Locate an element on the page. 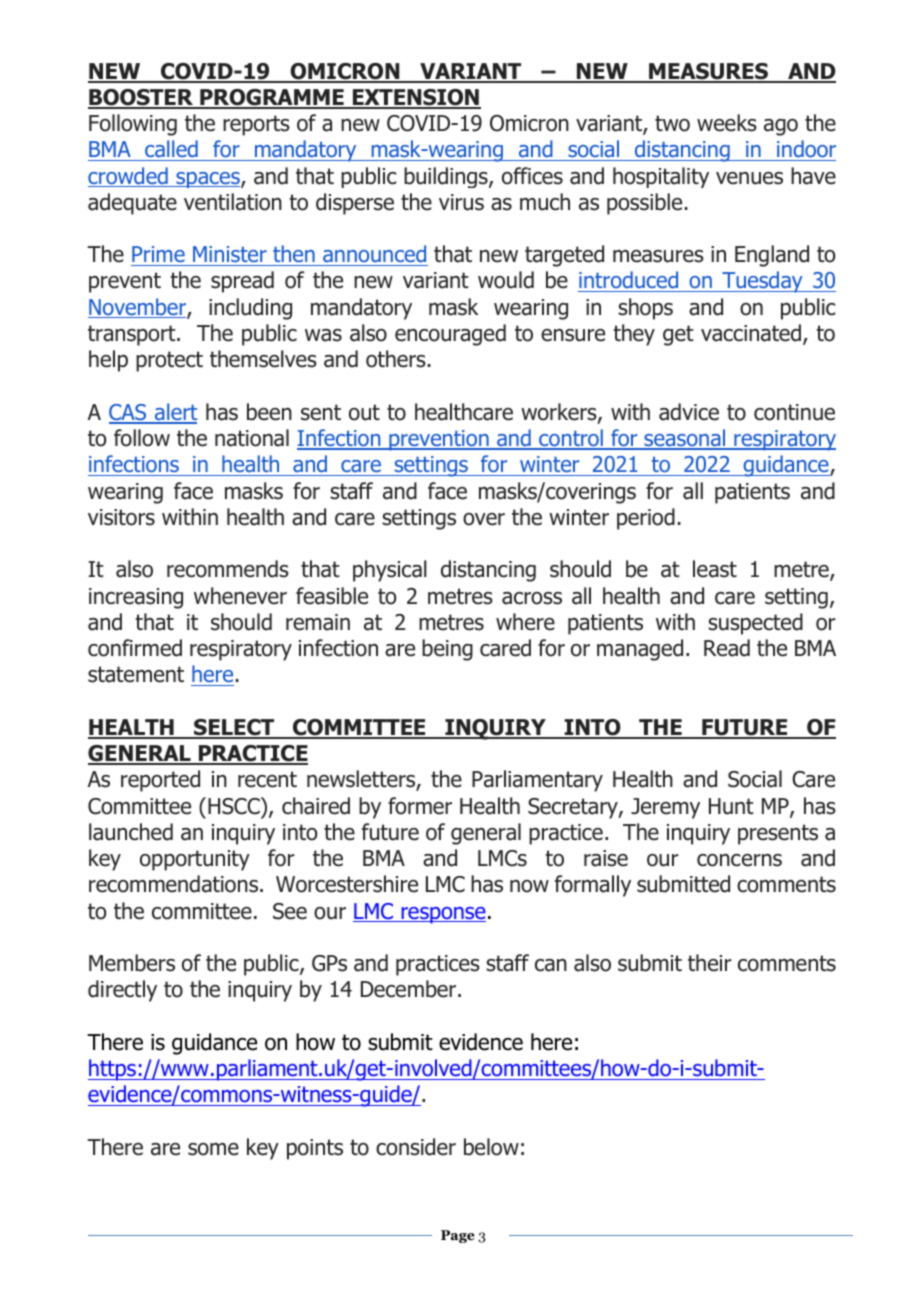  EXTENSION is located at coordinates (415, 98).
